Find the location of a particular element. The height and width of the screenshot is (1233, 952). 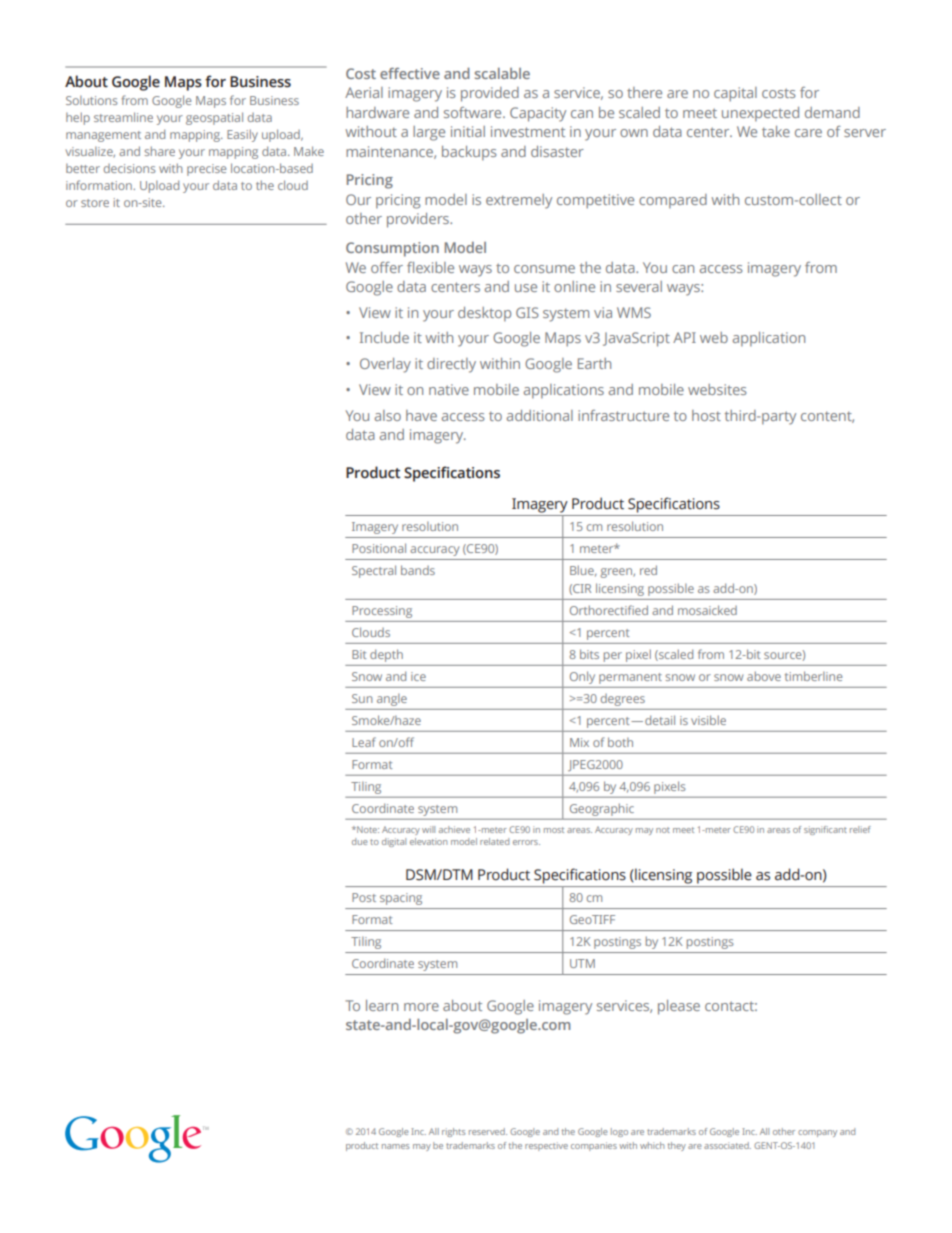

also is located at coordinates (388, 415).
